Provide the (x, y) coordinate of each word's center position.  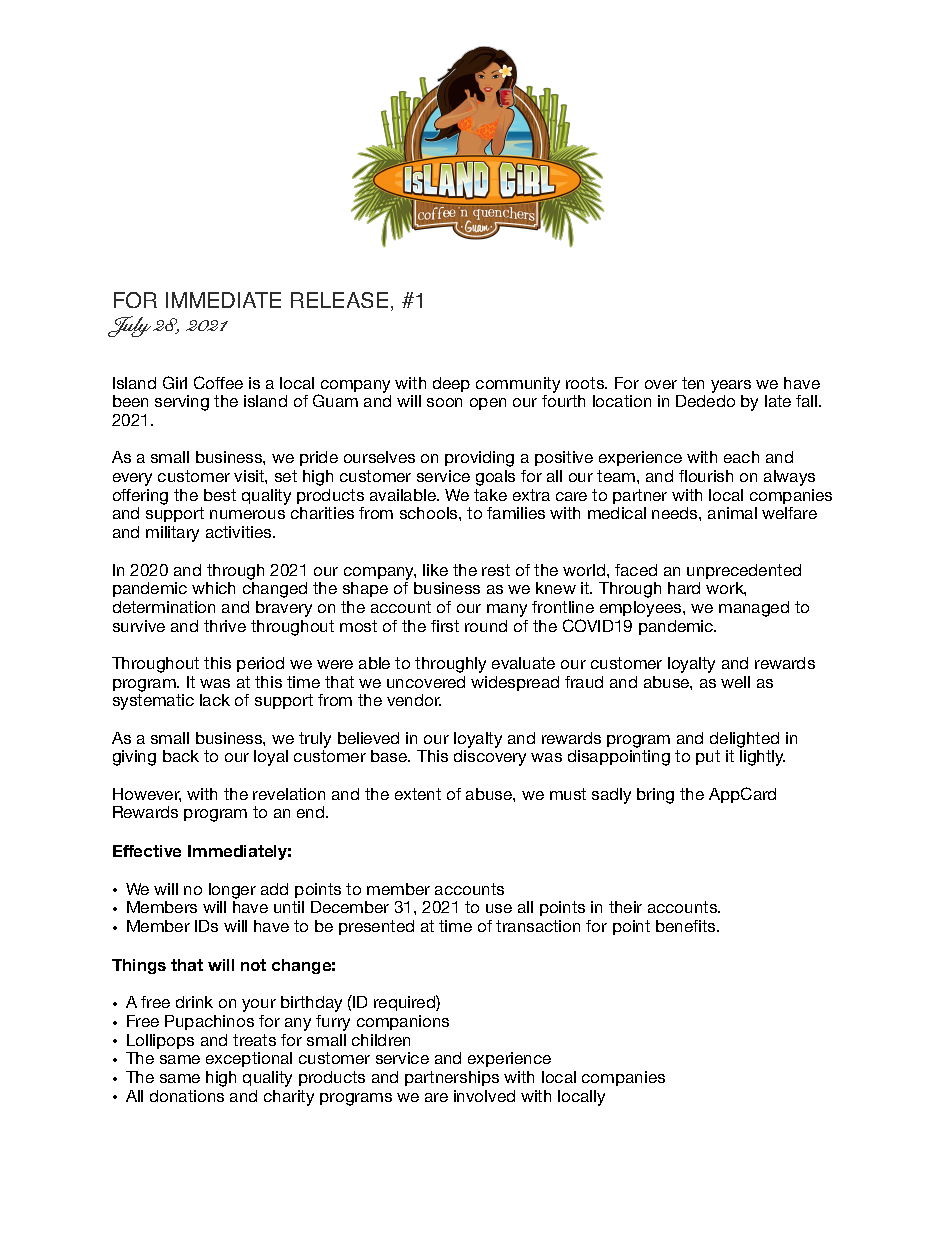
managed (754, 609)
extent (418, 794)
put (708, 757)
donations (187, 1096)
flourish (706, 476)
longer (232, 891)
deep (451, 384)
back (181, 756)
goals (495, 478)
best (220, 495)
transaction (538, 926)
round (486, 626)
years (731, 386)
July (129, 326)
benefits (687, 926)
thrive (225, 626)
